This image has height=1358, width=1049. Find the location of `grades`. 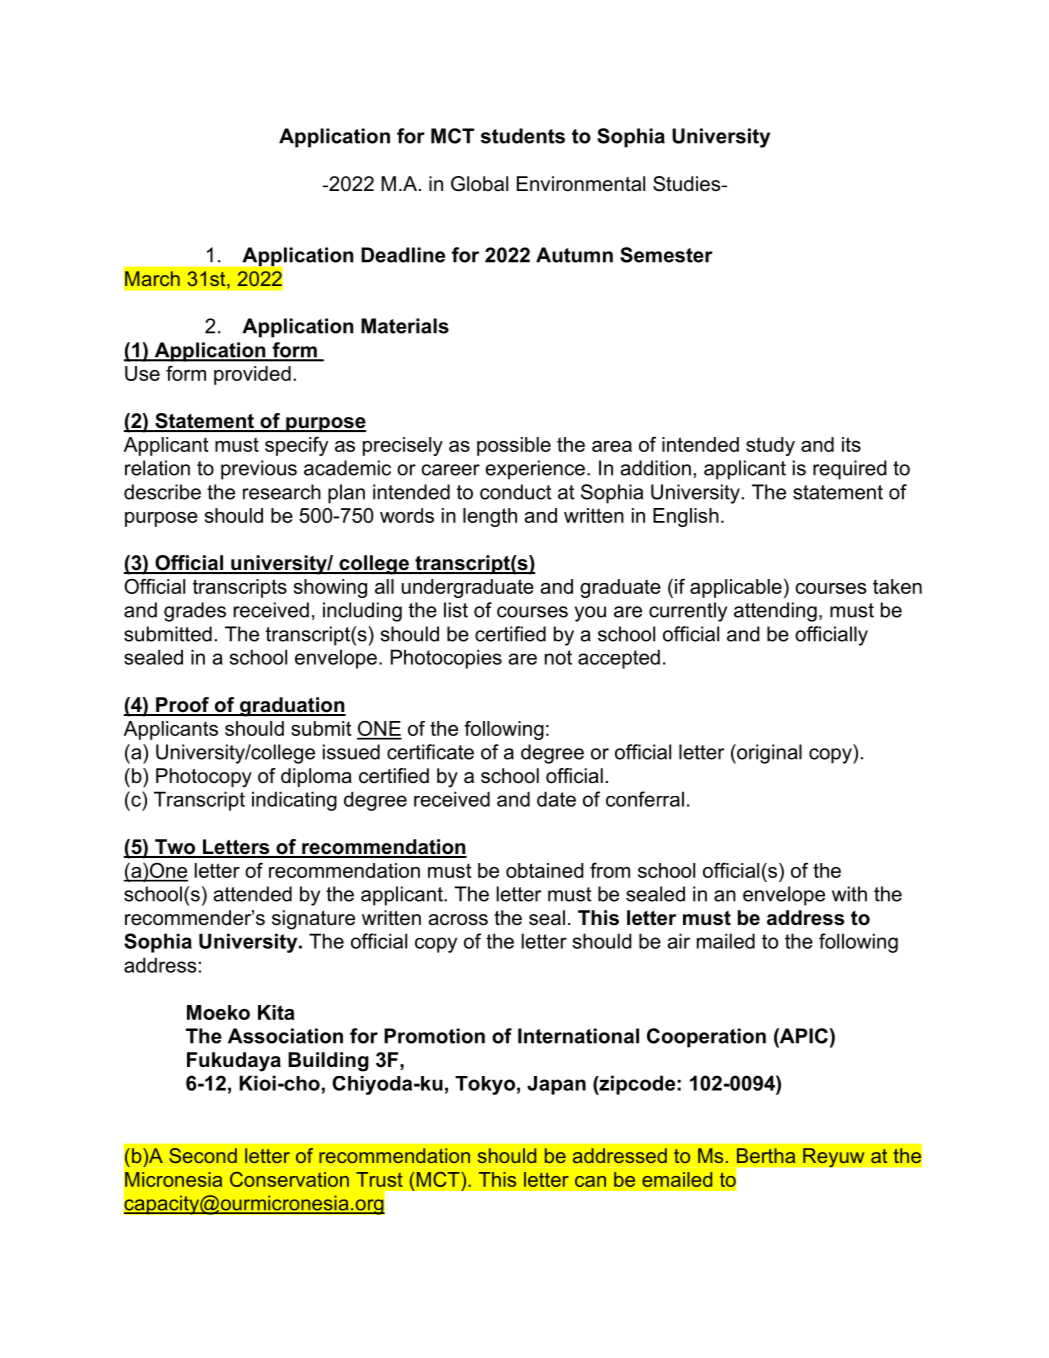

grades is located at coordinates (195, 612).
